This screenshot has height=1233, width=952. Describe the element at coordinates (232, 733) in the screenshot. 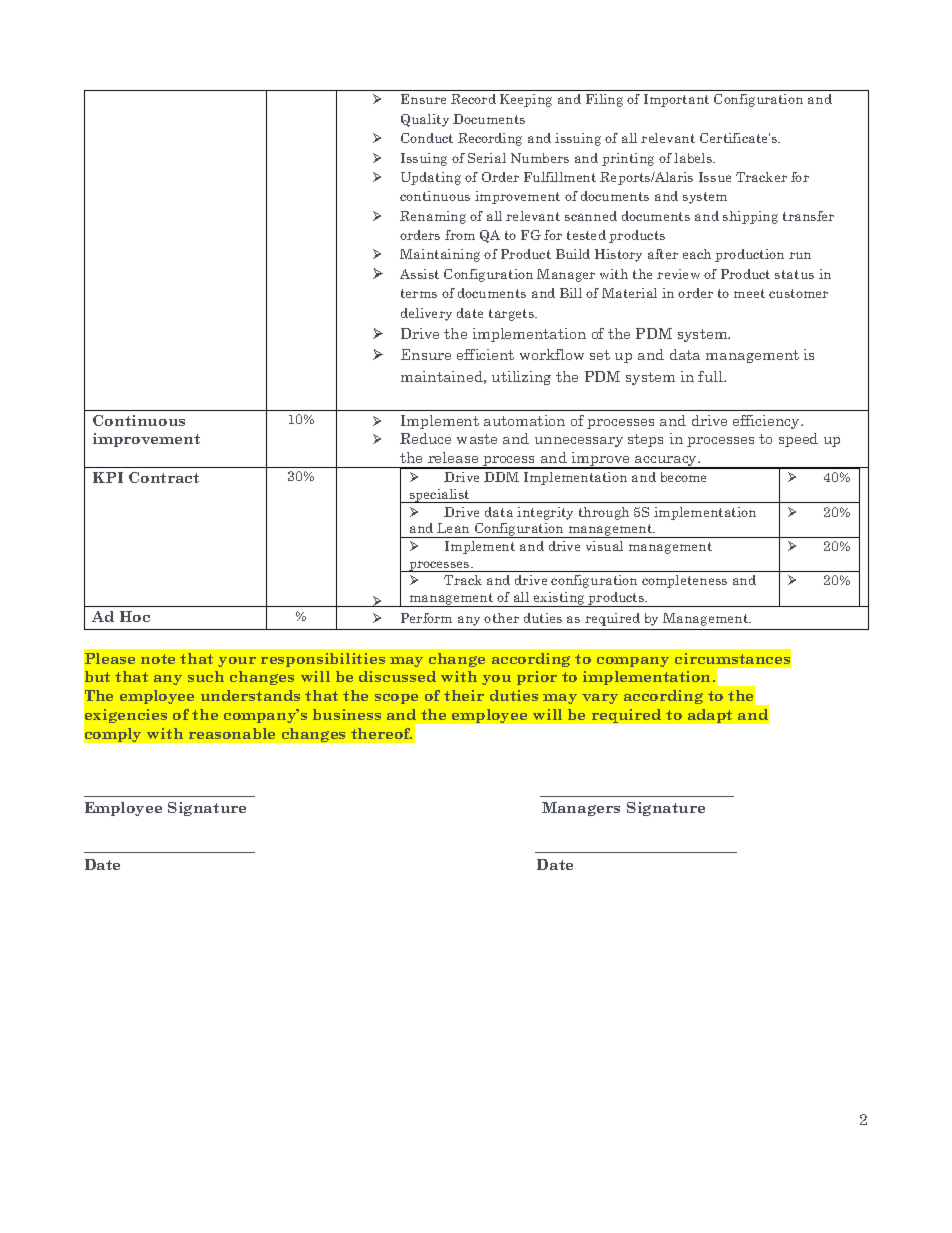

I see `reasonable` at that location.
